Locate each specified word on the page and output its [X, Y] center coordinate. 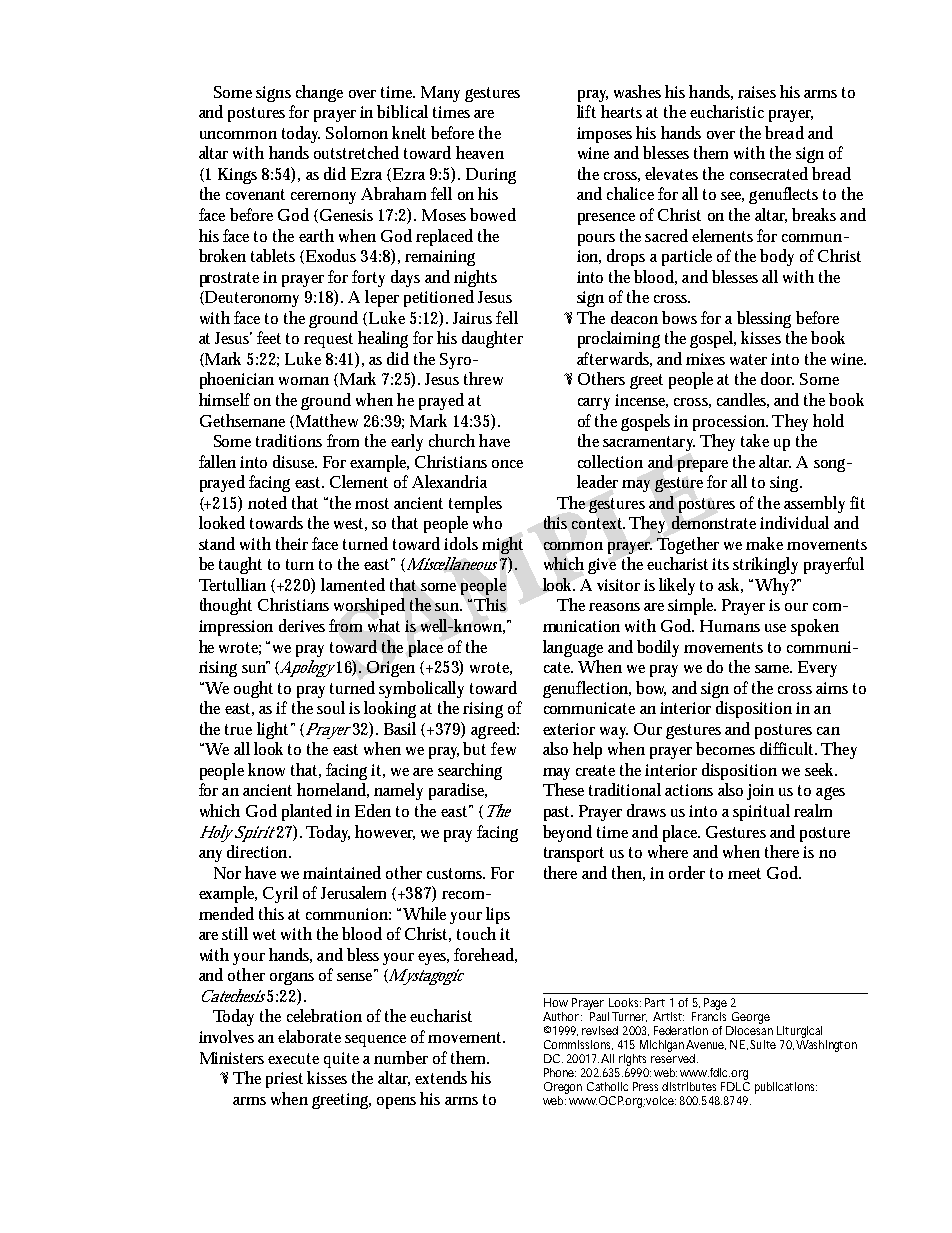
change [319, 93]
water [751, 359]
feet [269, 337]
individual [794, 522]
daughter [492, 339]
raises [757, 92]
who [487, 522]
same [773, 669]
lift [586, 111]
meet [744, 873]
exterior [569, 729]
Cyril [280, 894]
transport [574, 854]
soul [331, 707]
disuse [295, 461]
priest [287, 1079]
